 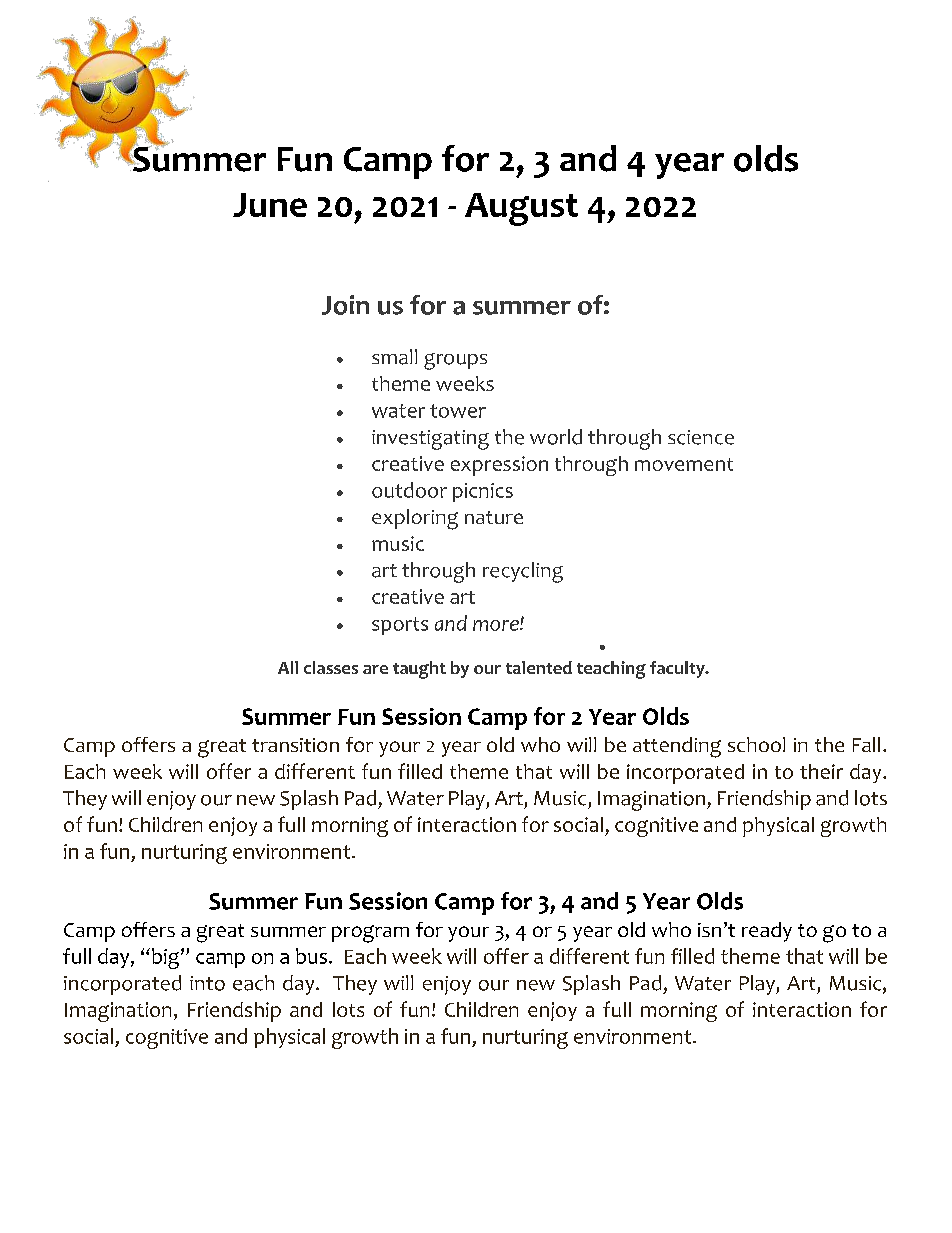 I want to click on bus, so click(x=311, y=956).
